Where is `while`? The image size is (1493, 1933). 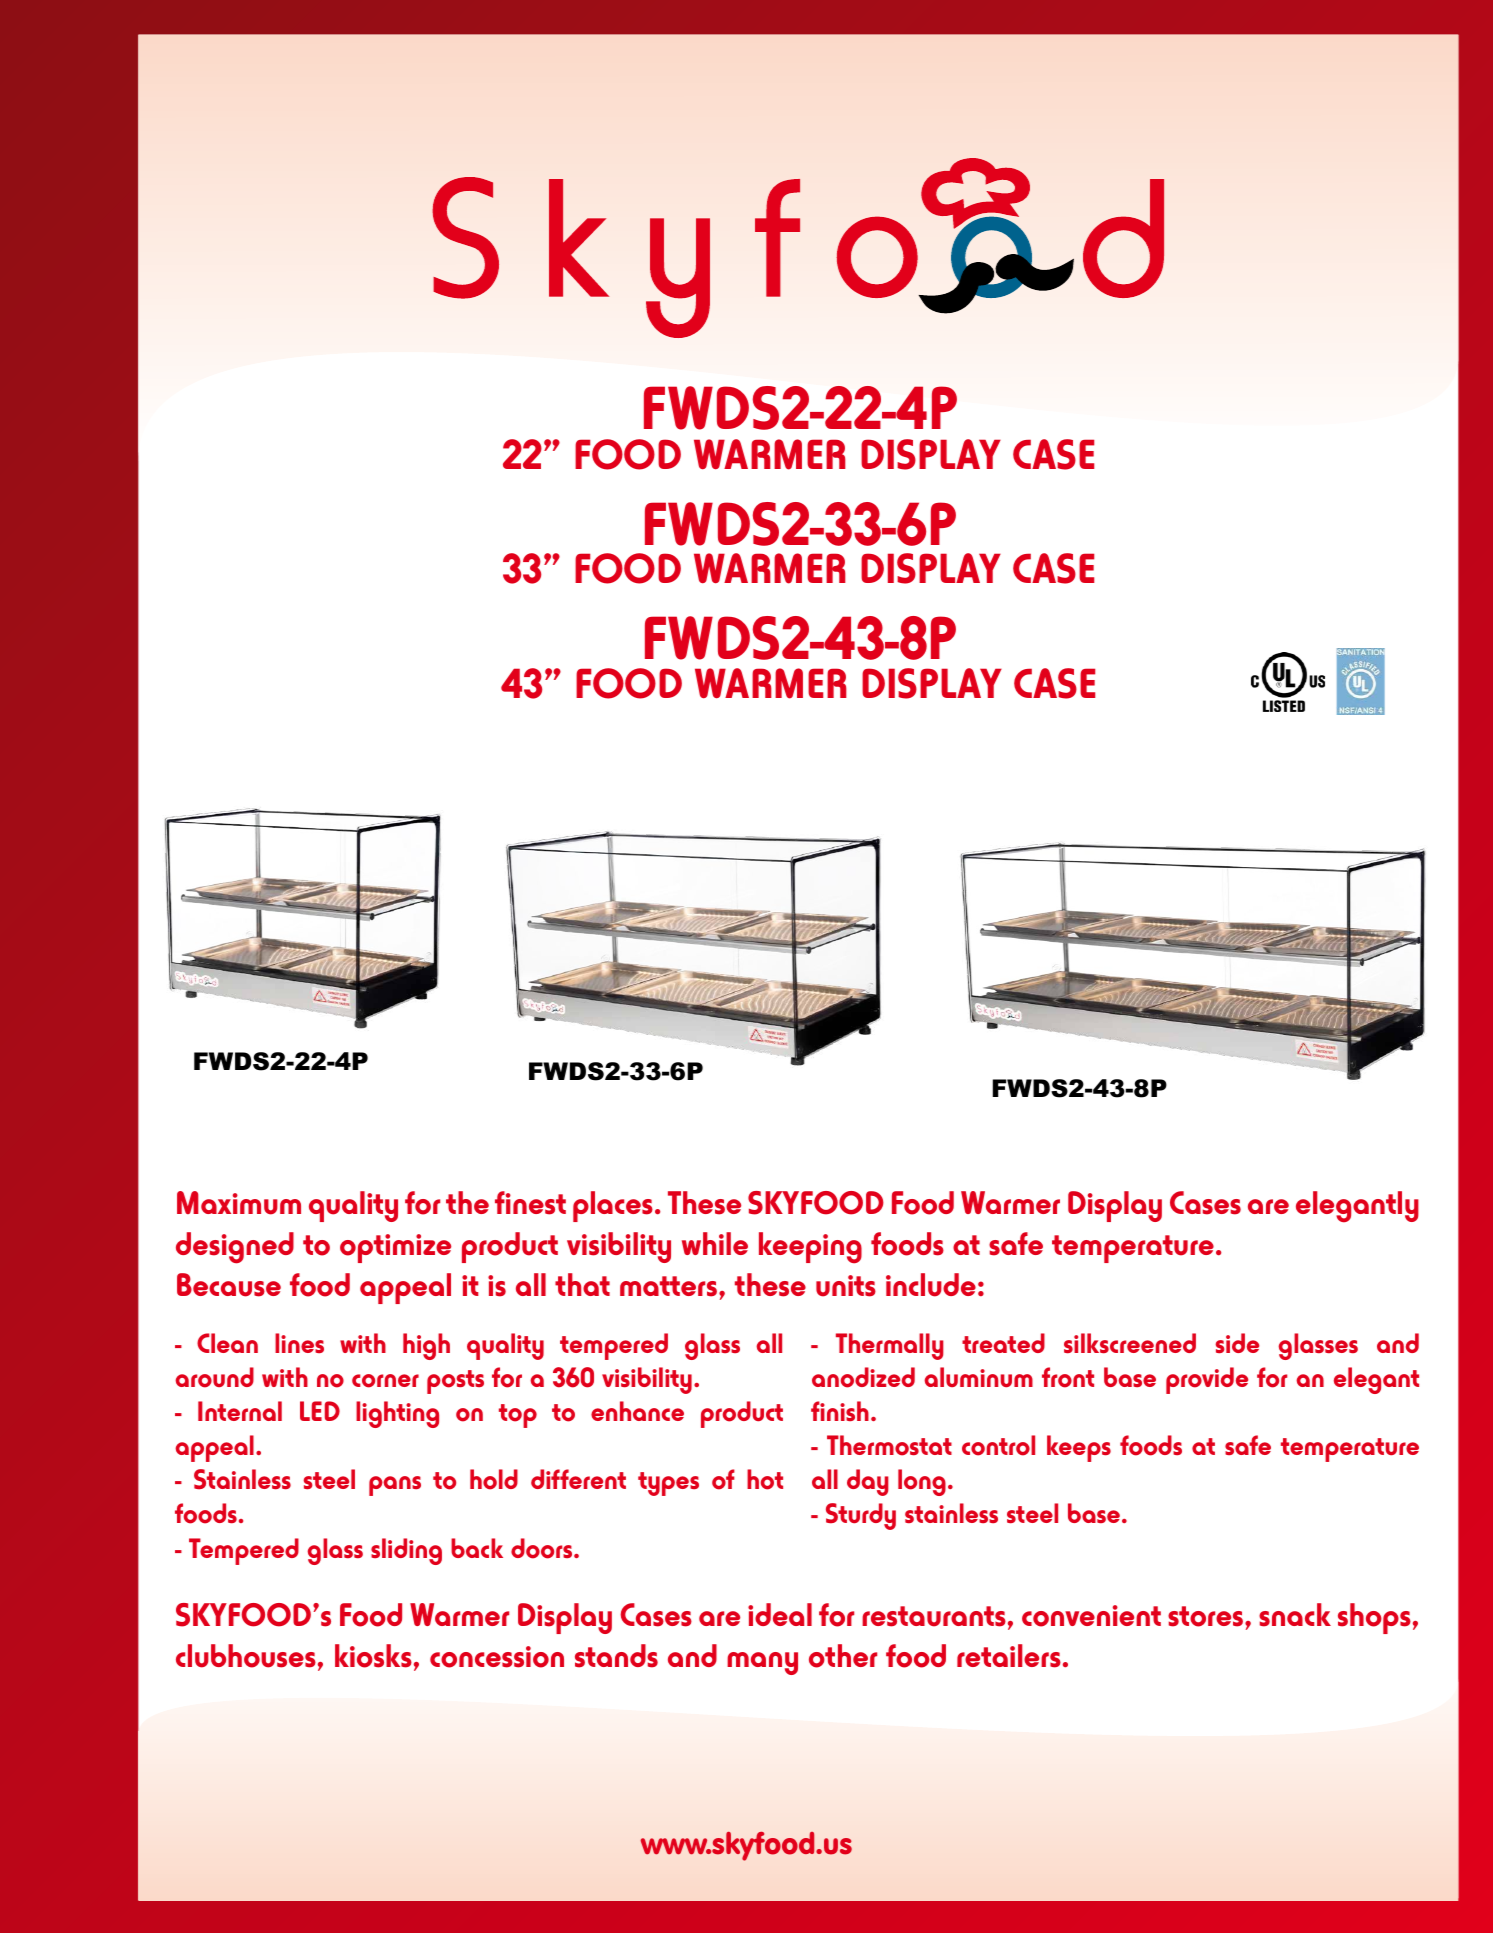
while is located at coordinates (715, 1243).
